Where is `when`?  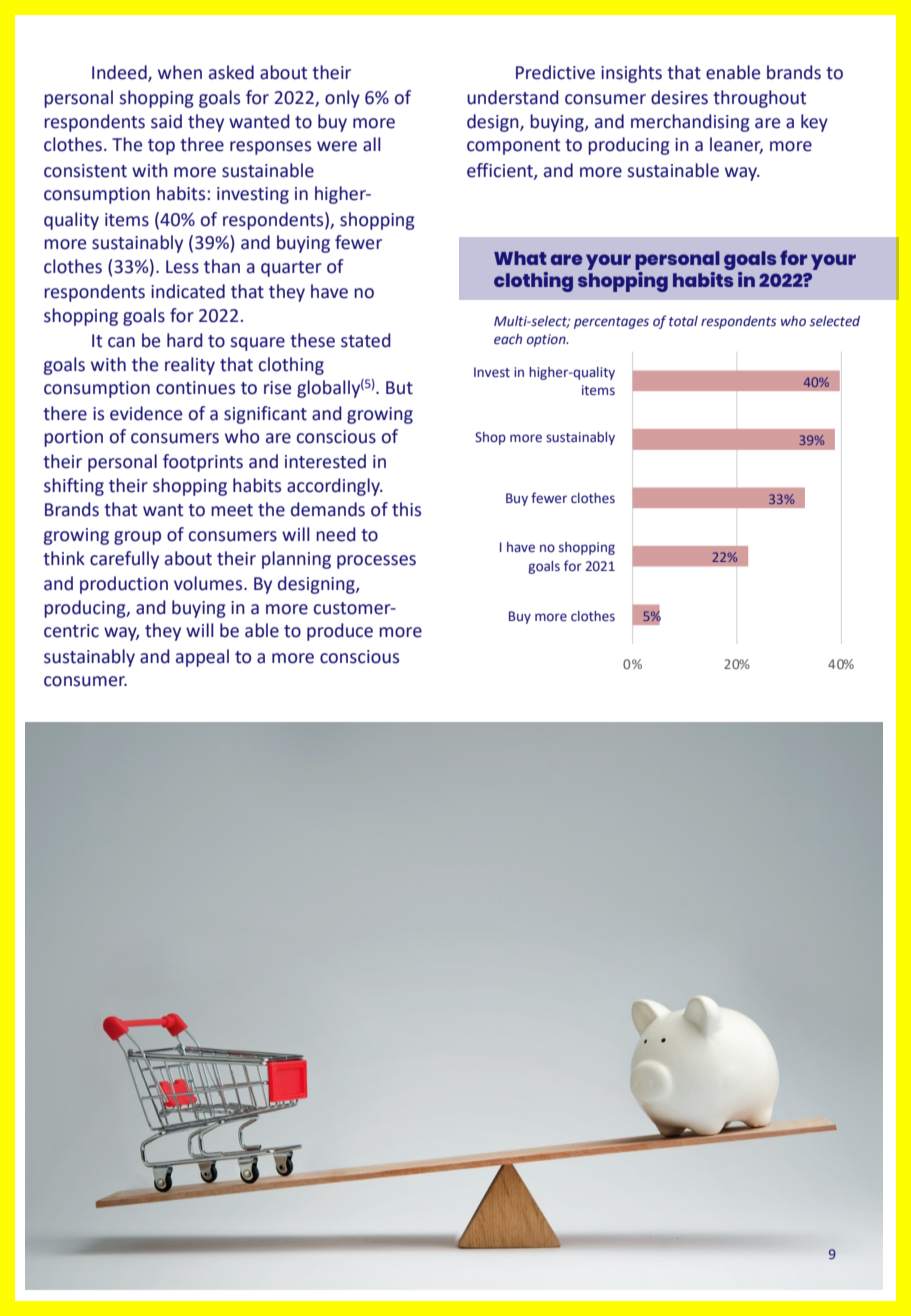
when is located at coordinates (180, 72).
